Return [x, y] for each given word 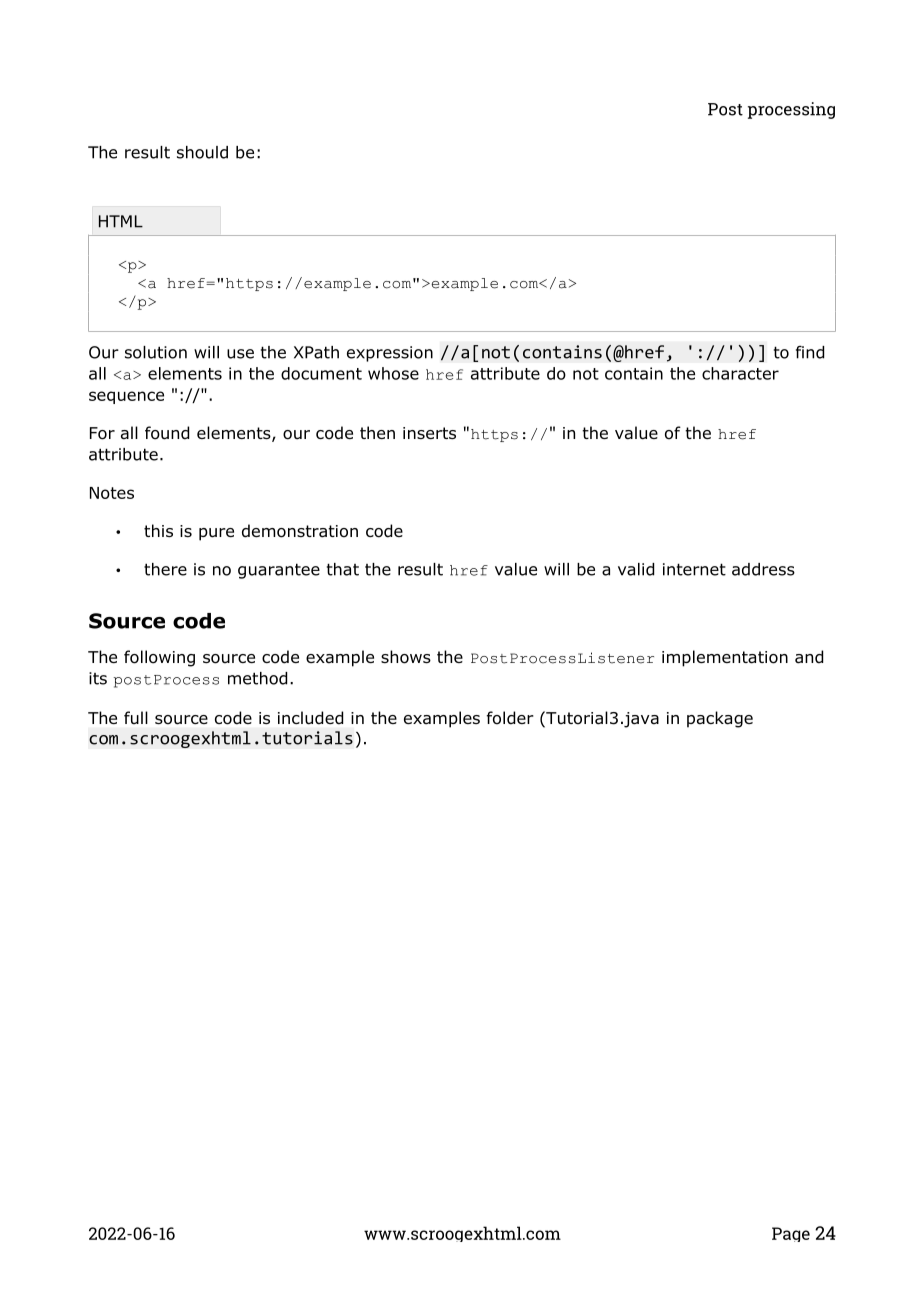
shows [406, 657]
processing [791, 110]
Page [791, 1234]
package [720, 719]
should [202, 152]
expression [390, 354]
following [159, 658]
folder [510, 718]
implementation [725, 658]
